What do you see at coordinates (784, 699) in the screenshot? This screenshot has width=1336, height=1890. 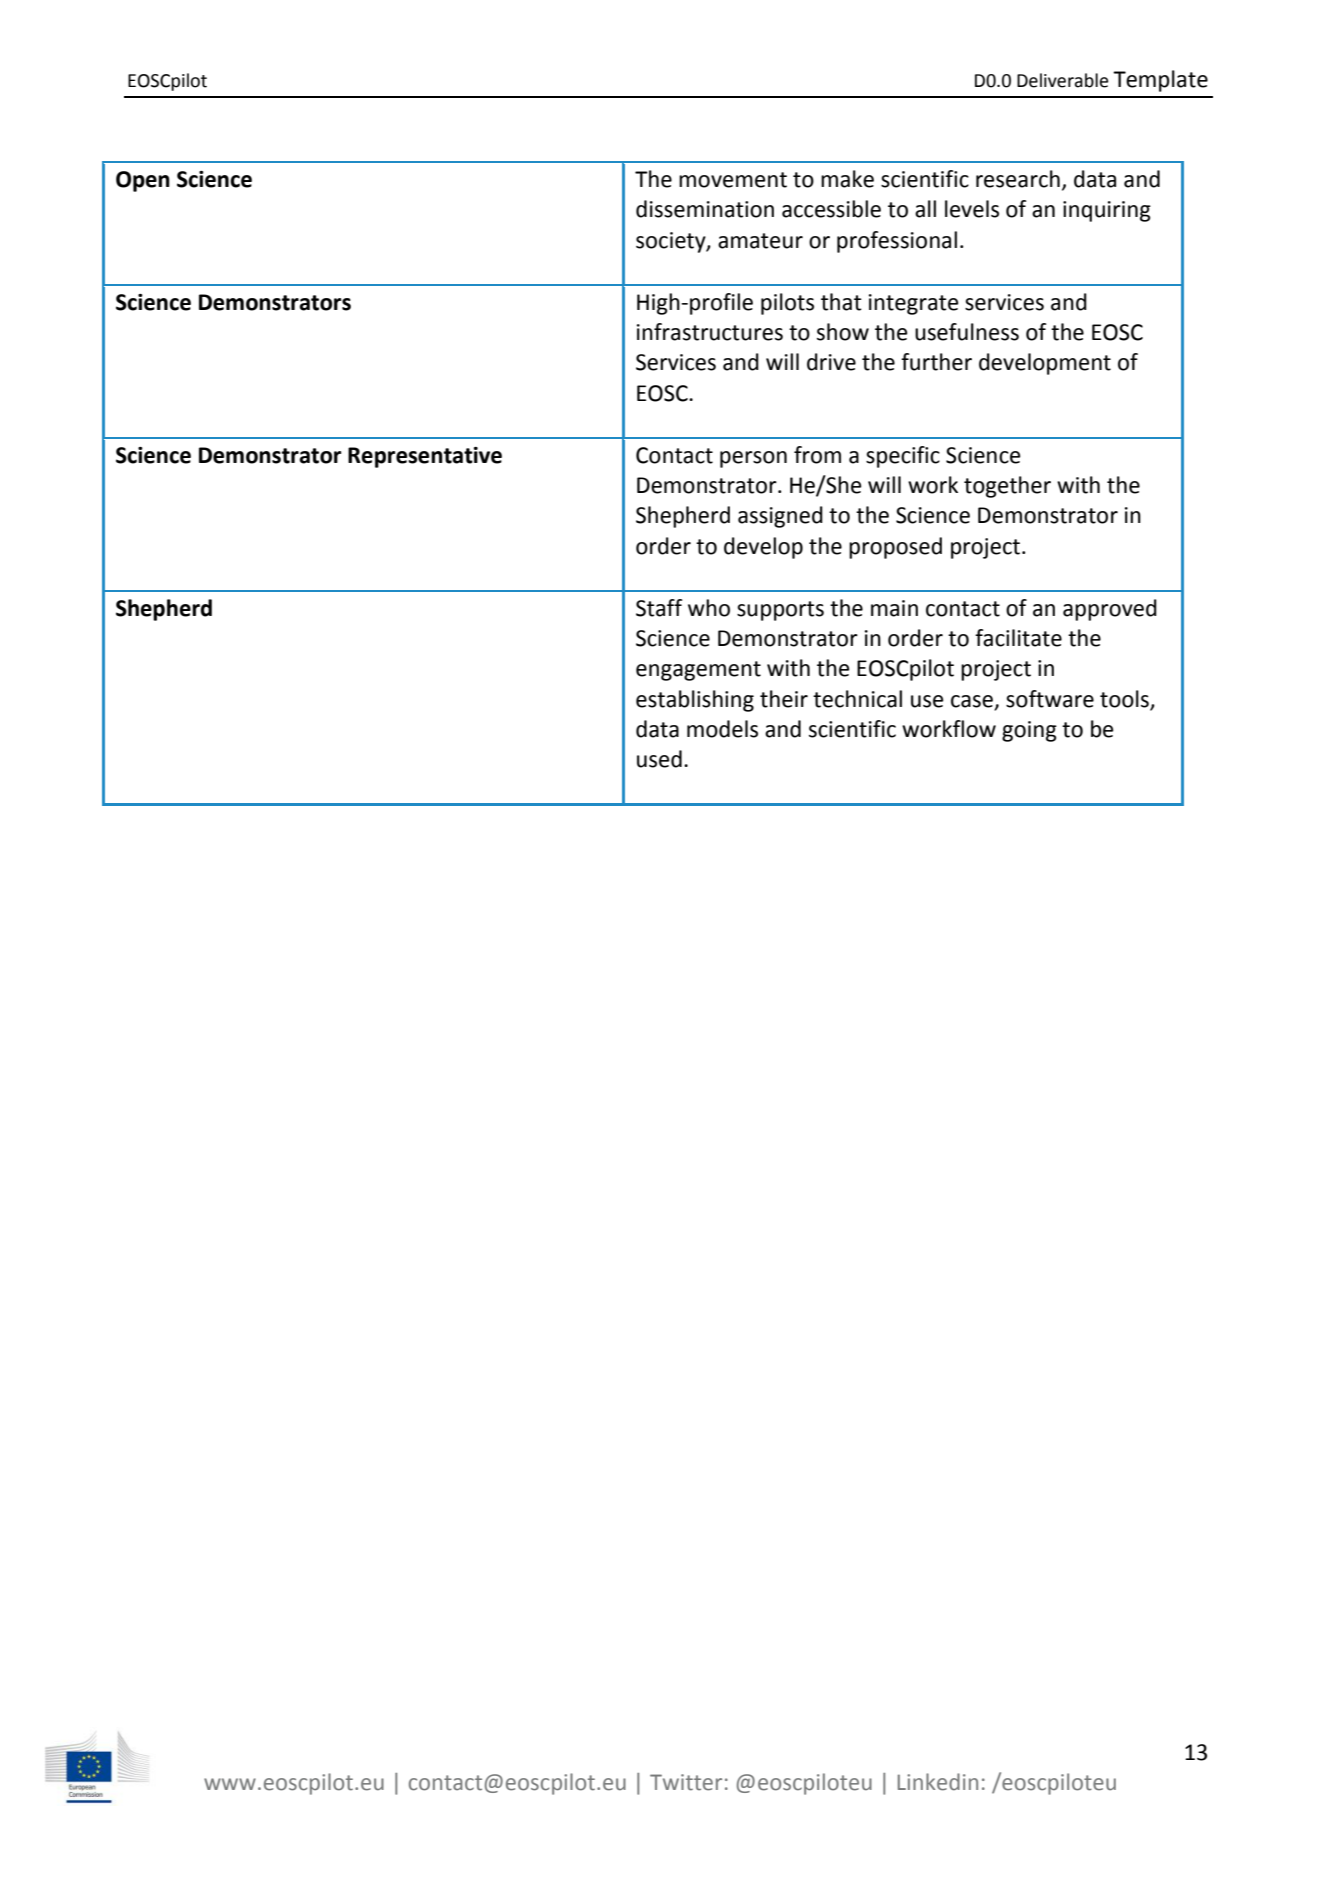 I see `their` at bounding box center [784, 699].
